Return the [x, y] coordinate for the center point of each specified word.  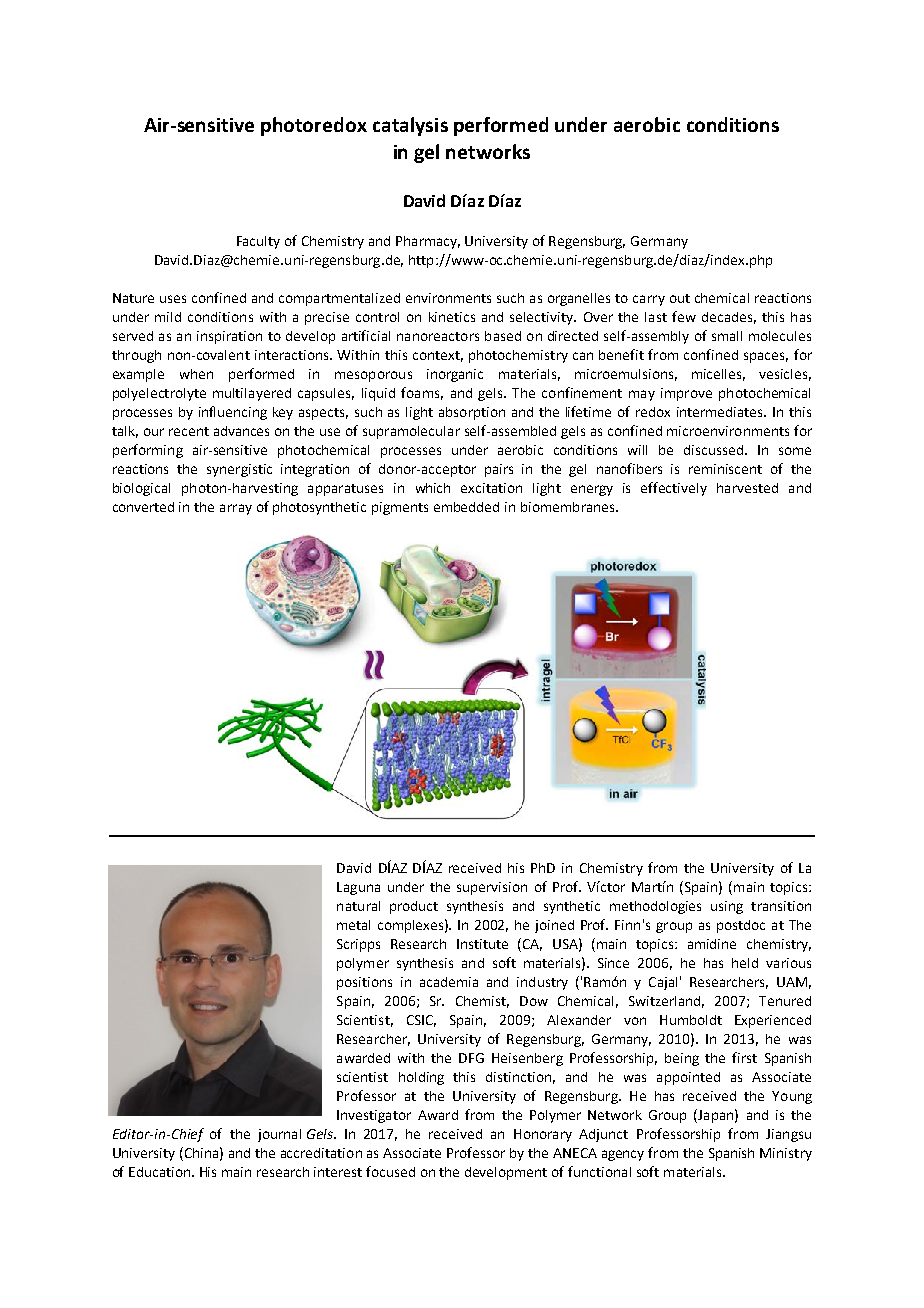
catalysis [410, 126]
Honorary [543, 1135]
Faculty [258, 242]
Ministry [786, 1154]
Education [161, 1172]
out [680, 298]
